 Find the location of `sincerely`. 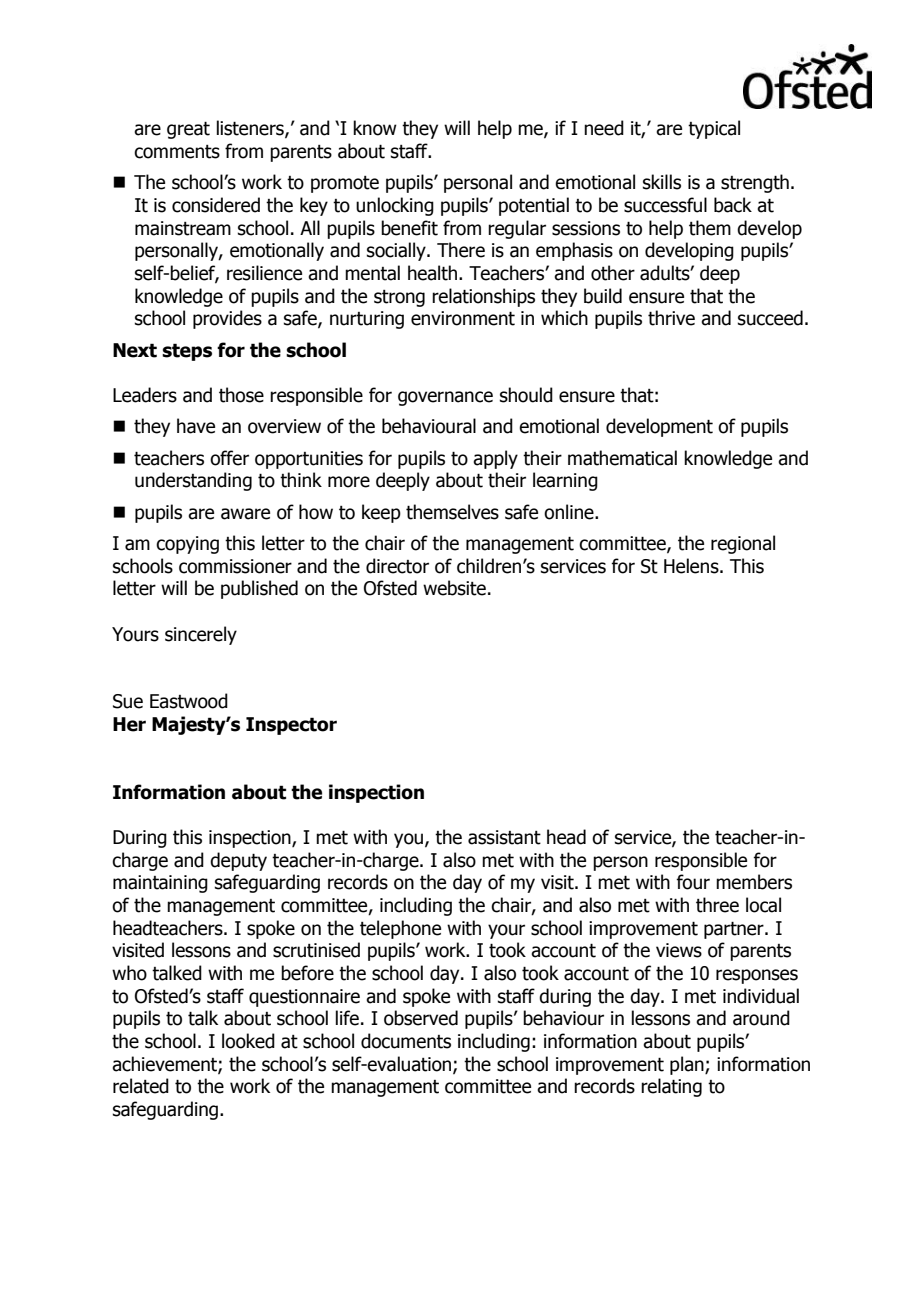

sincerely is located at coordinates (201, 635).
